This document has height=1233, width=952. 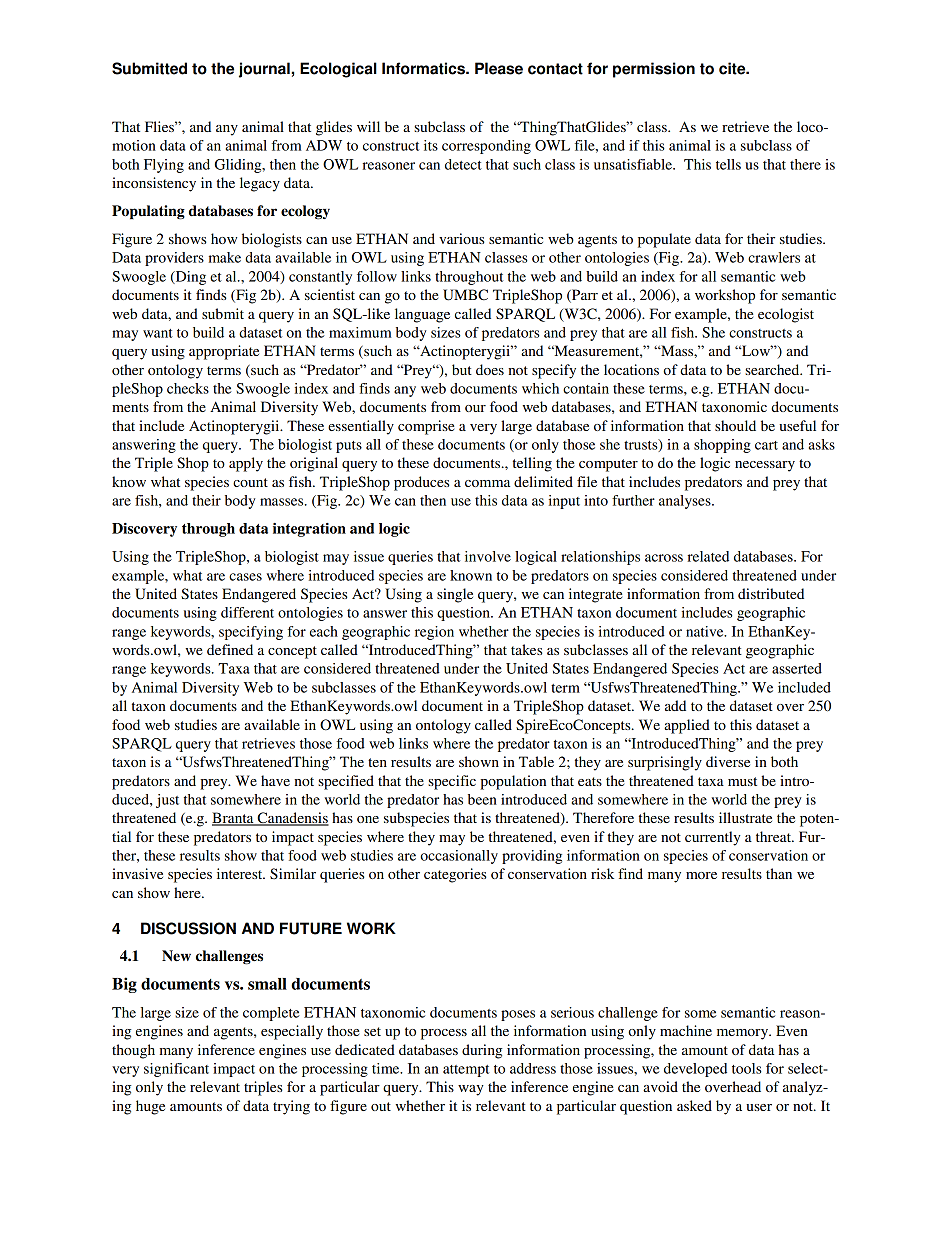 What do you see at coordinates (771, 593) in the document?
I see `distributed` at bounding box center [771, 593].
